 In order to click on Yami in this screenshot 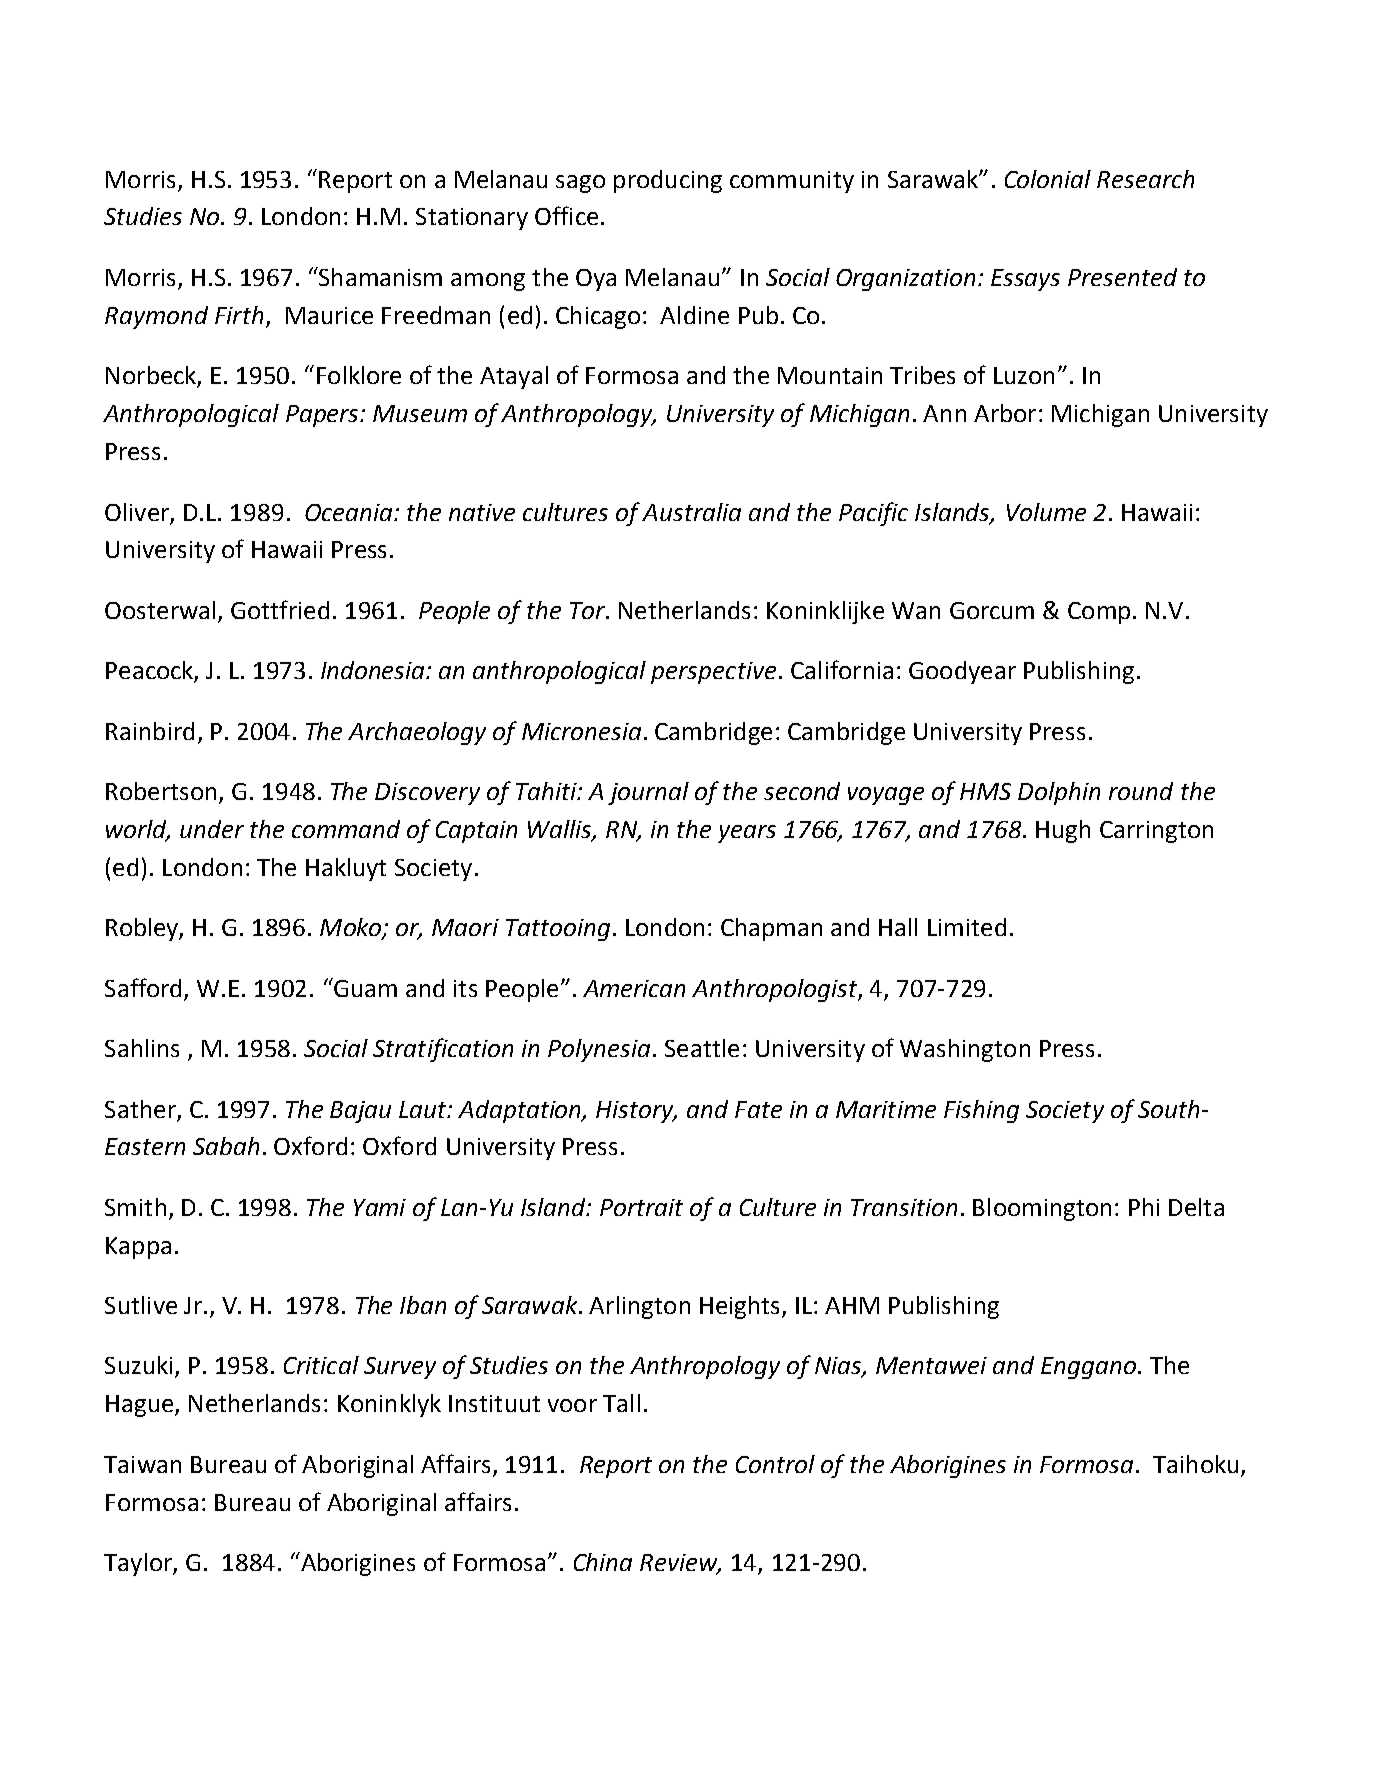, I will do `click(380, 1207)`.
